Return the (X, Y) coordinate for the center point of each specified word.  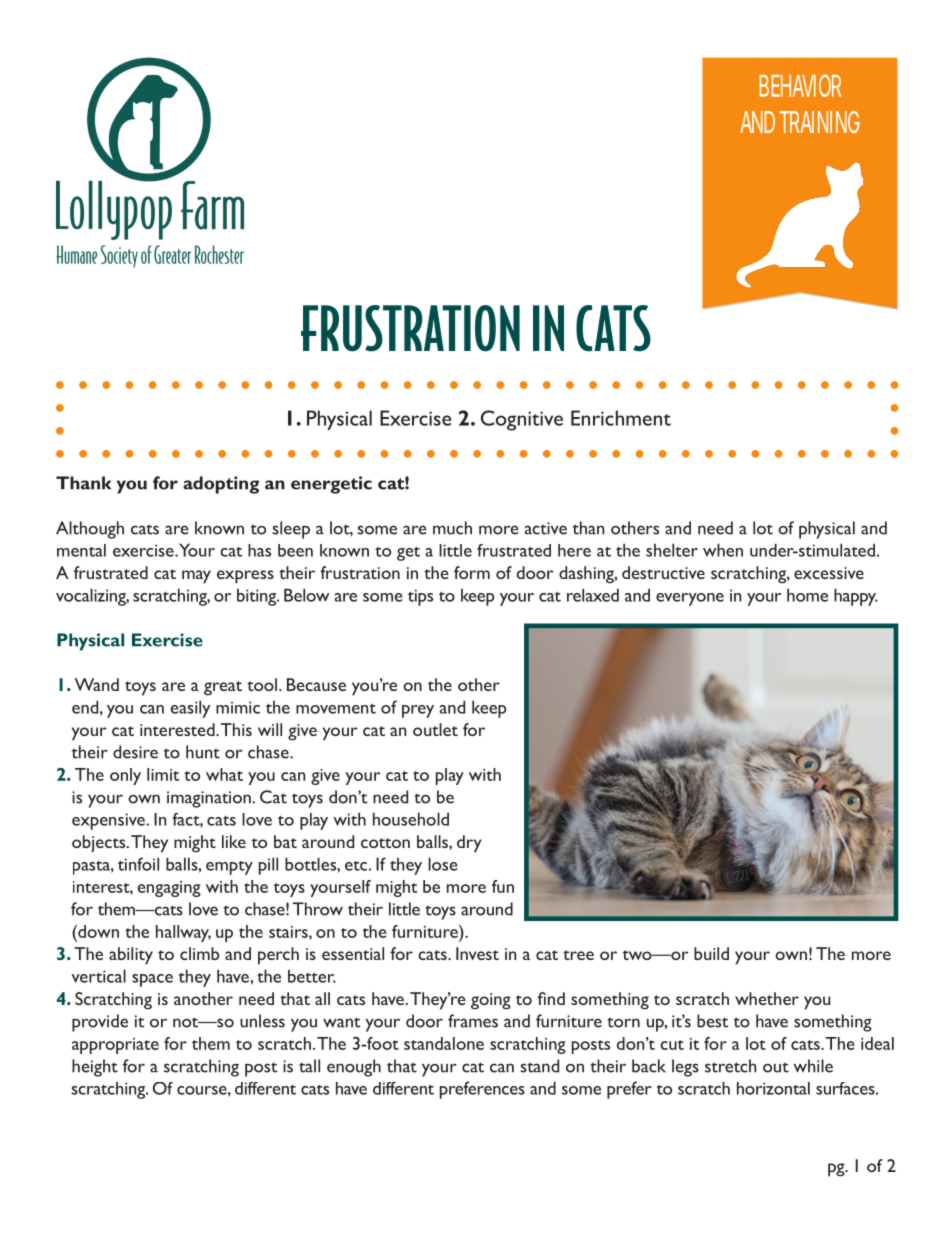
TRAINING (819, 122)
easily (190, 709)
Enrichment (621, 418)
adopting (221, 485)
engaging (169, 889)
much (452, 528)
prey (418, 711)
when (723, 550)
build (711, 953)
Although (90, 530)
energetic (331, 485)
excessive (829, 573)
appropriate (115, 1046)
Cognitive (522, 420)
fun (503, 886)
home (807, 595)
